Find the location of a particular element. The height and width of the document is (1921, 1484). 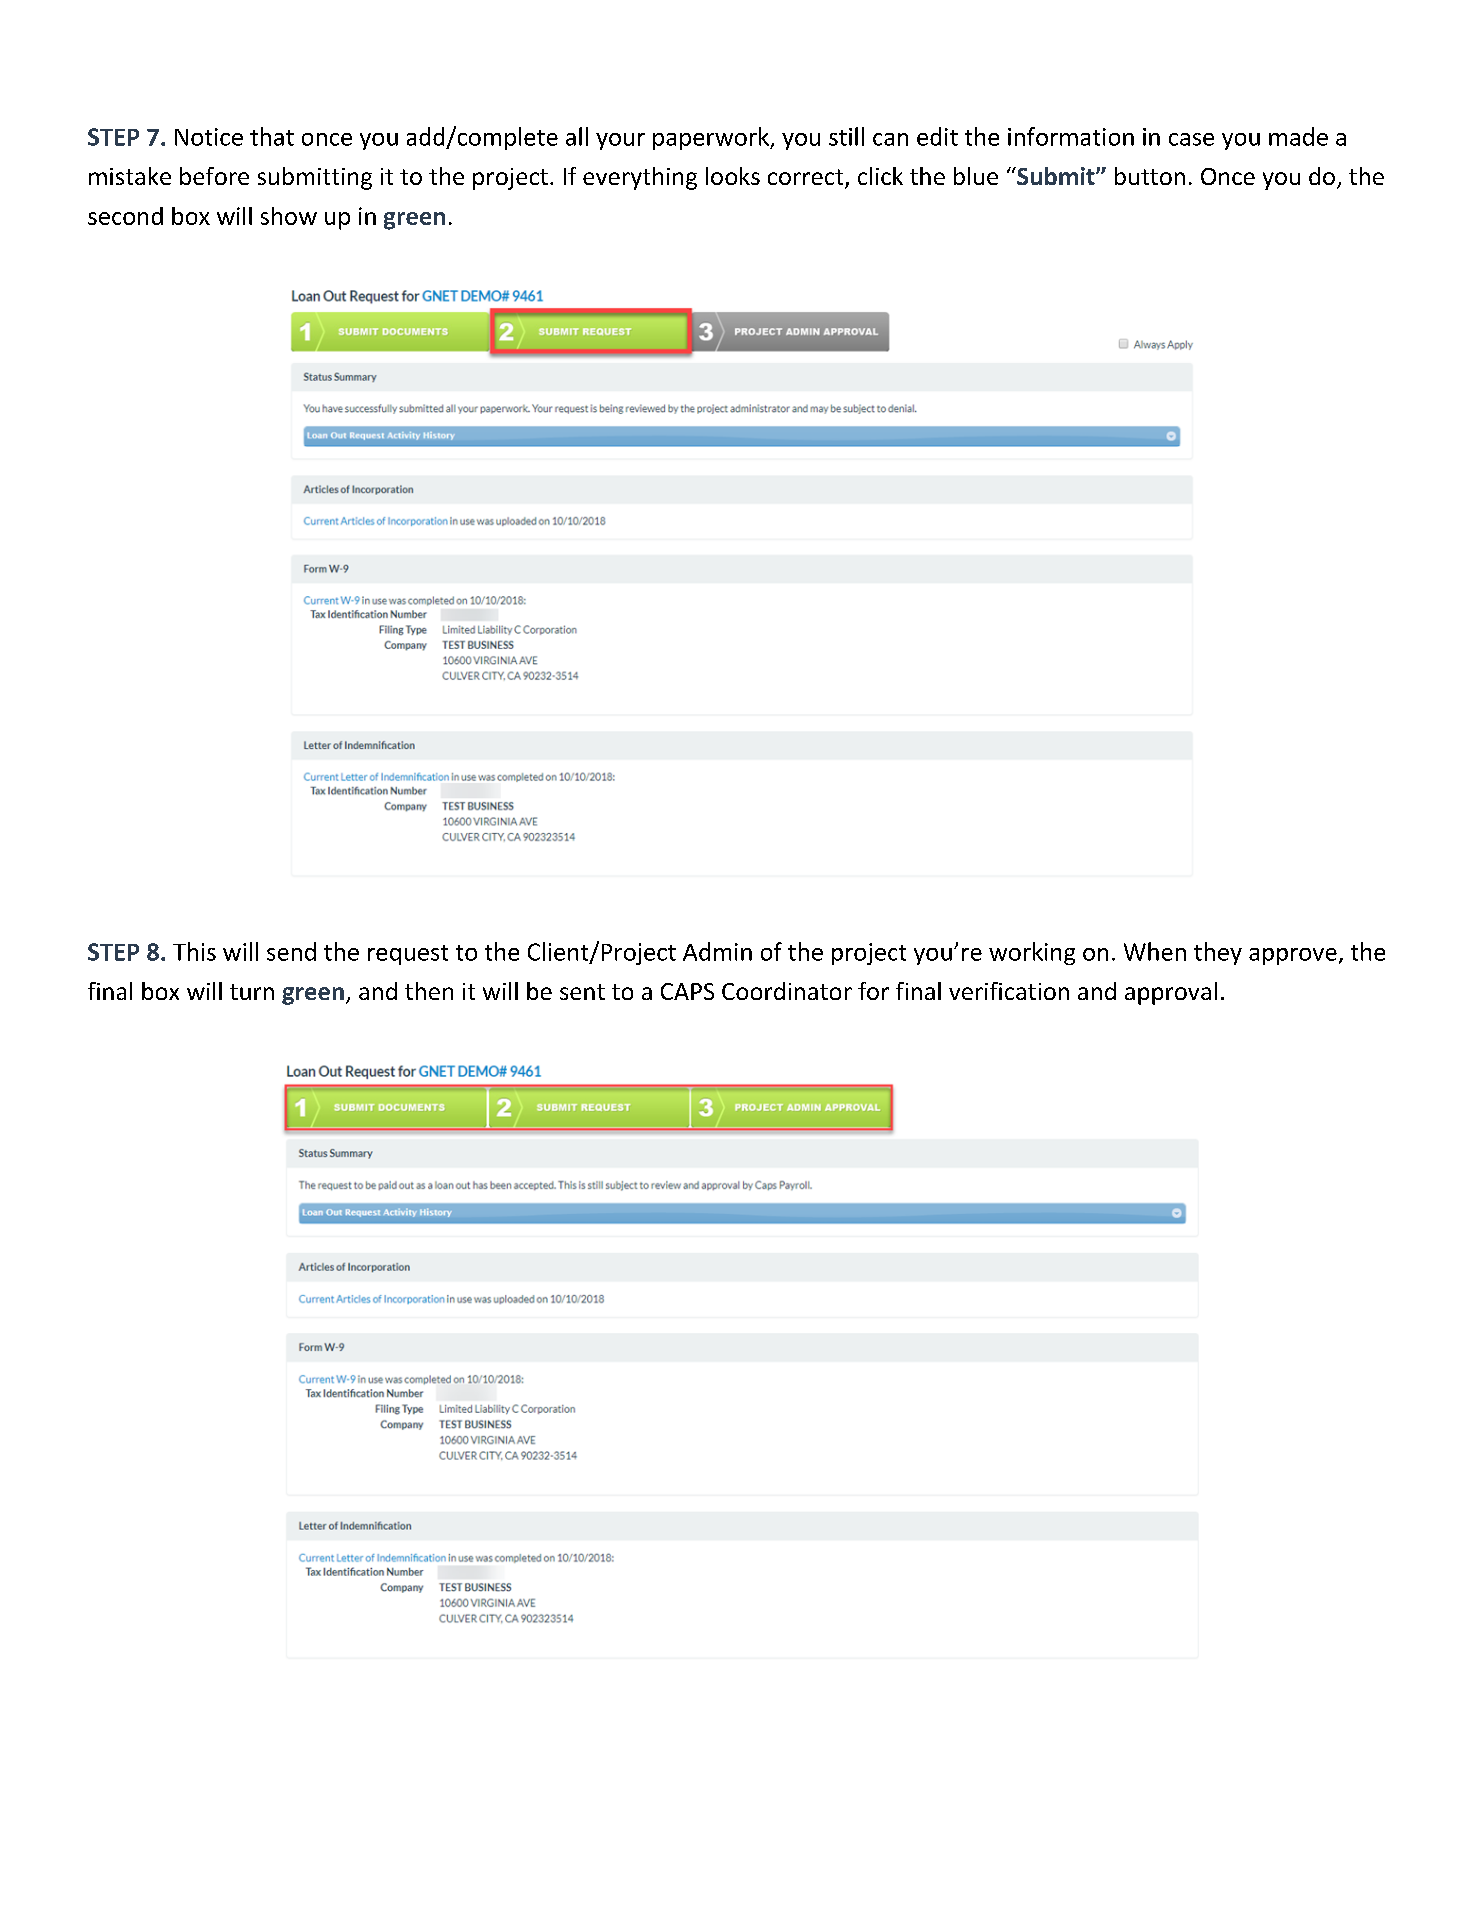

looks is located at coordinates (733, 176).
